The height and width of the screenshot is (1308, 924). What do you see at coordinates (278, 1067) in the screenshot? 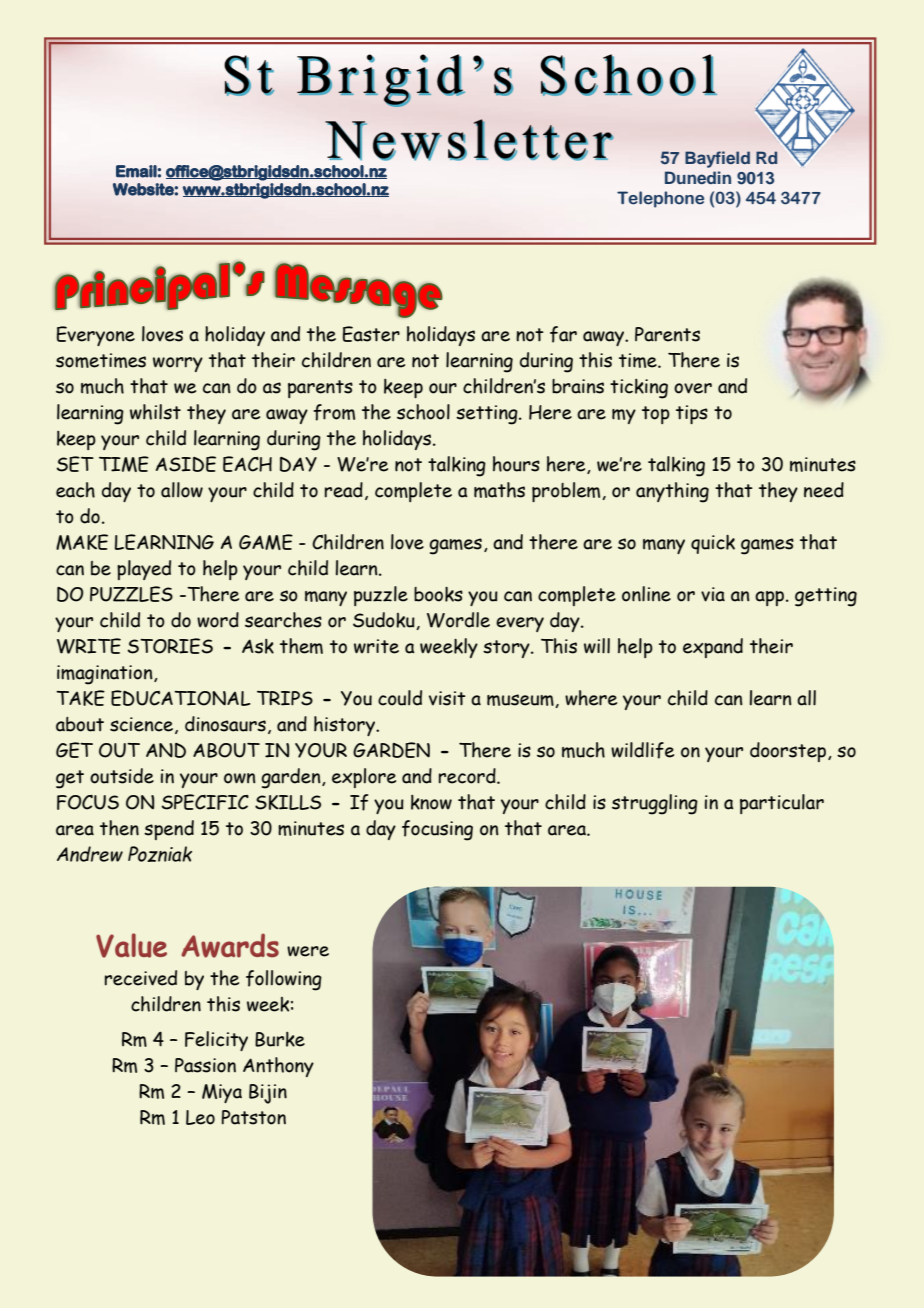
I see `Anthony` at bounding box center [278, 1067].
